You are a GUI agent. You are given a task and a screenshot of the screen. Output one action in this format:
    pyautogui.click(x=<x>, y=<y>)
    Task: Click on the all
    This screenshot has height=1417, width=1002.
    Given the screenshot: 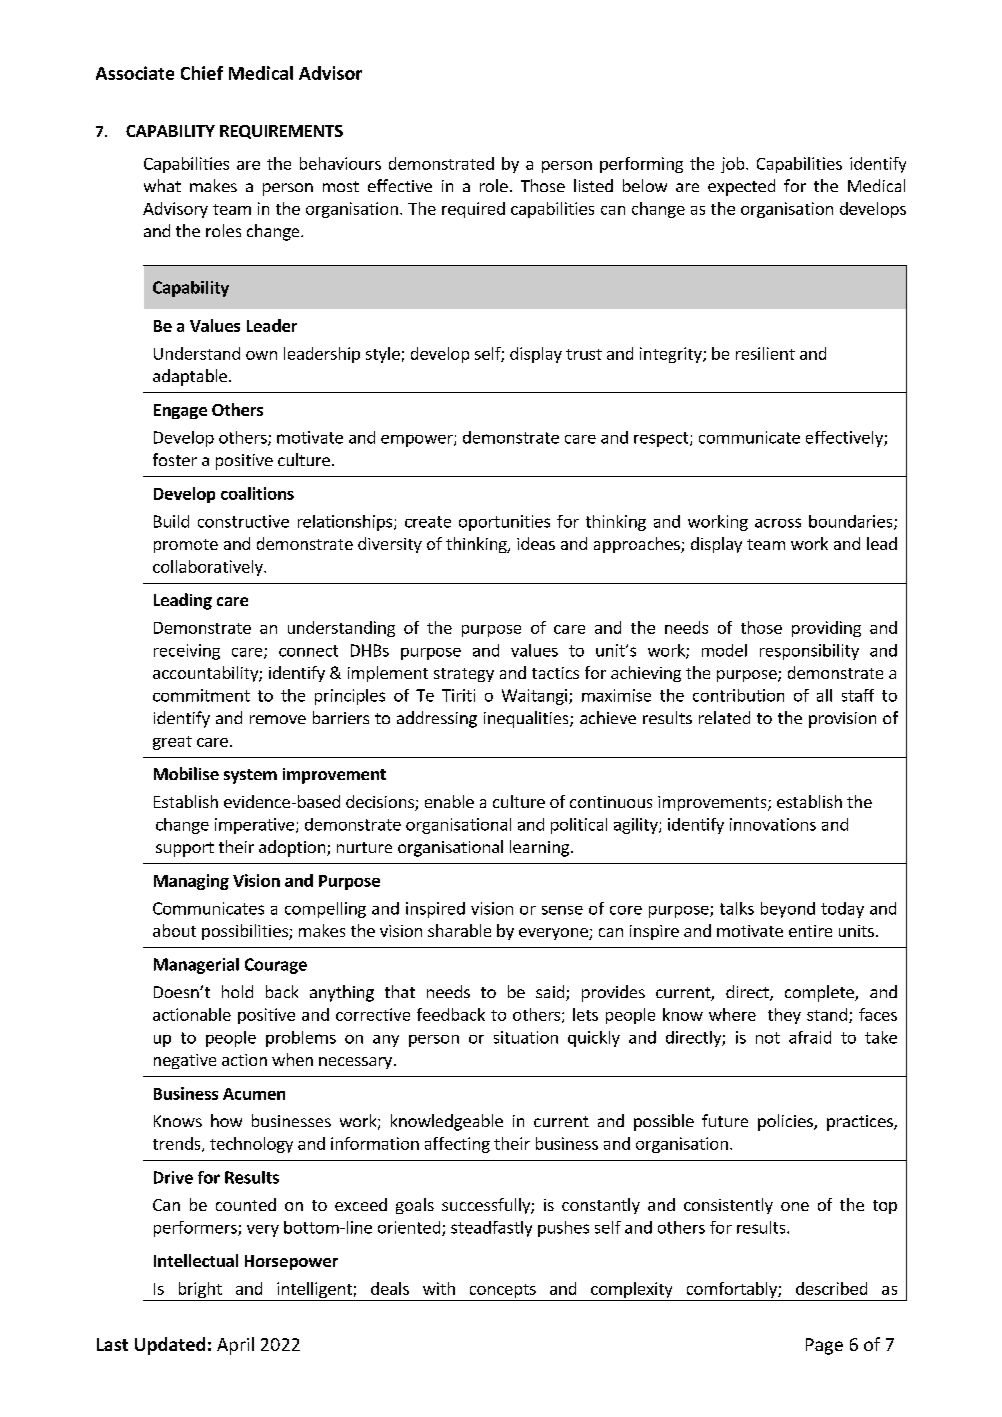 What is the action you would take?
    pyautogui.click(x=824, y=695)
